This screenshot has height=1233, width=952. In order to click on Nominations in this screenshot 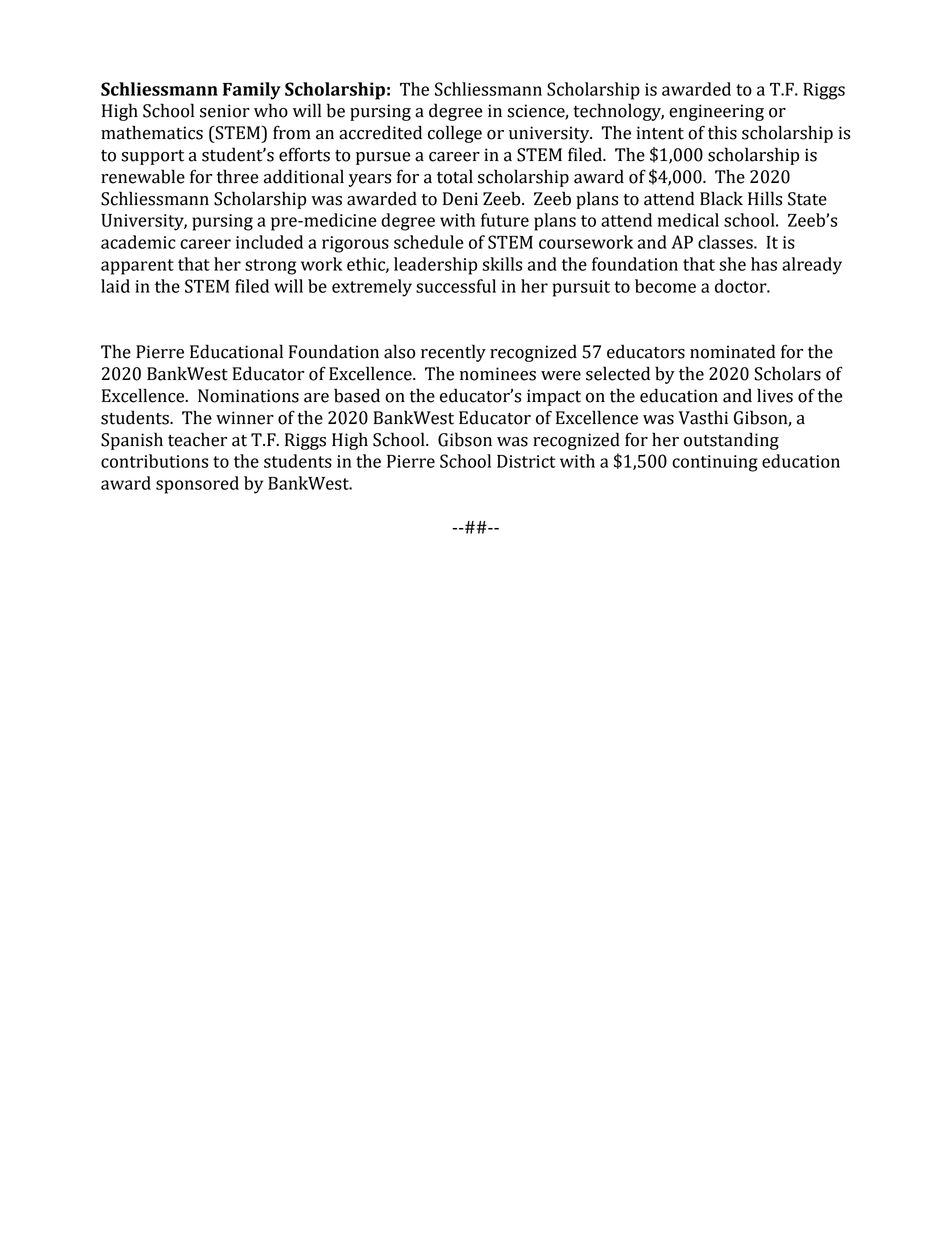, I will do `click(248, 396)`.
